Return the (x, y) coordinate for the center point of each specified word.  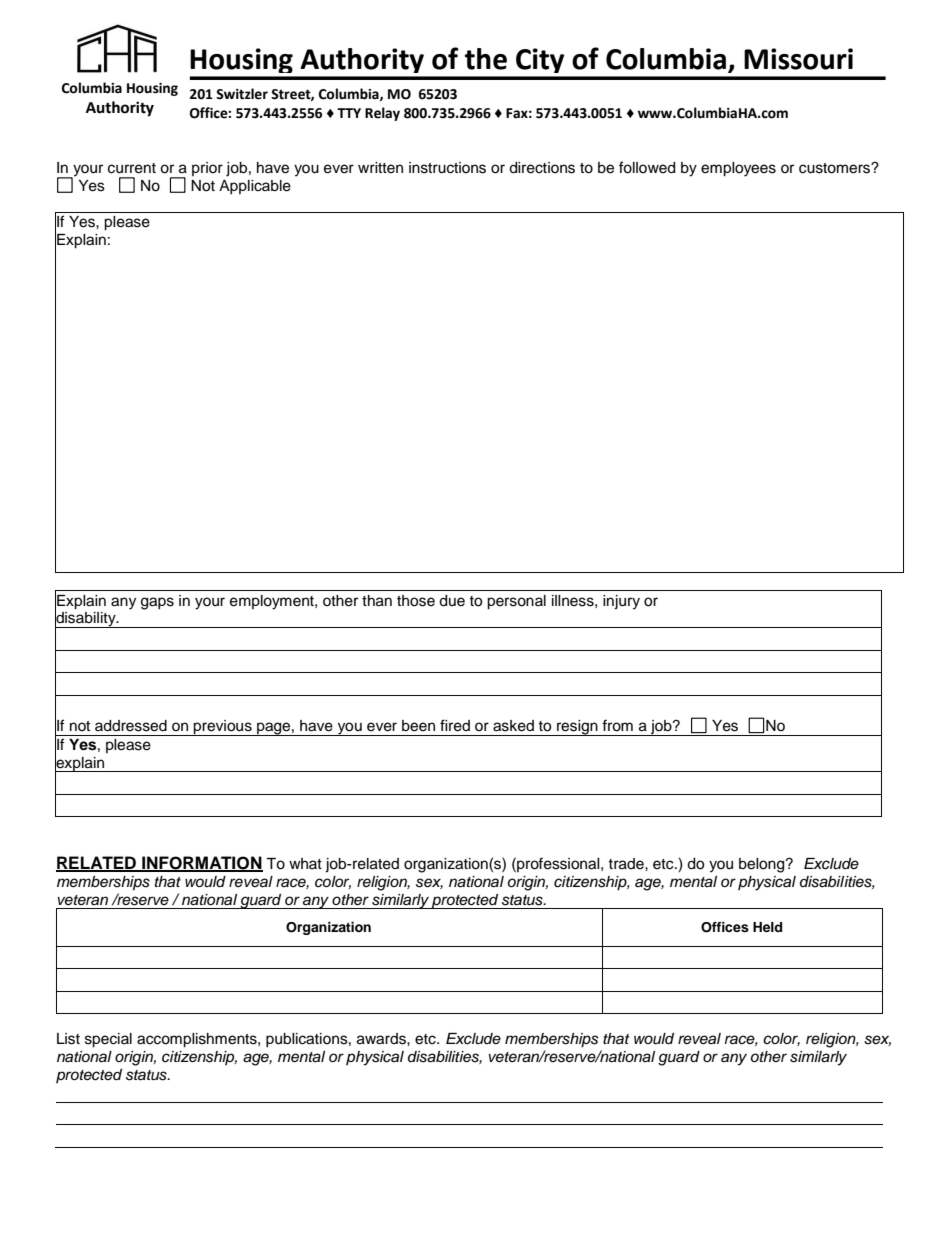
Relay (382, 114)
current (132, 168)
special (108, 1040)
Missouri (798, 59)
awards (382, 1039)
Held (767, 927)
